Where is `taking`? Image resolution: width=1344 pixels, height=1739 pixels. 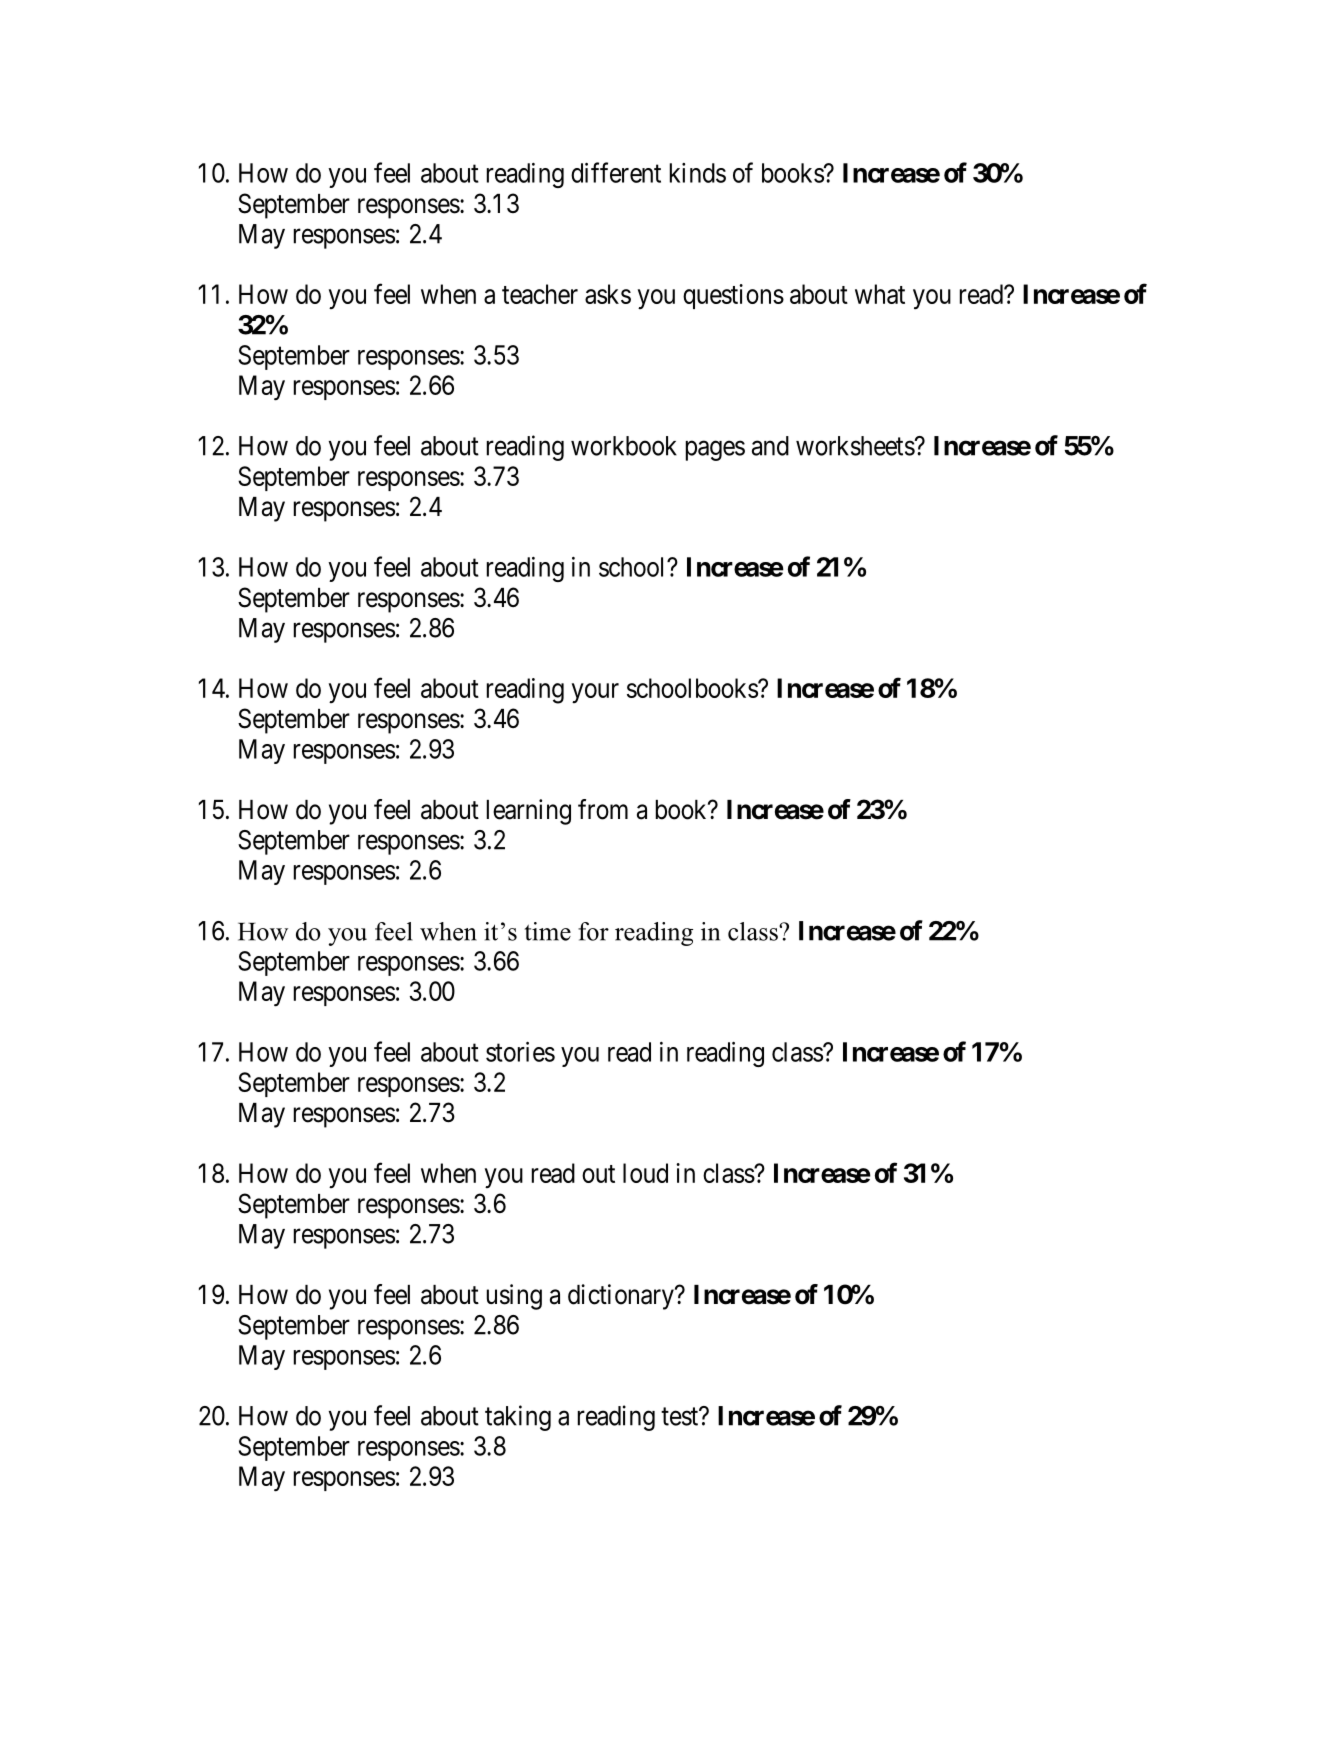 taking is located at coordinates (518, 1418).
